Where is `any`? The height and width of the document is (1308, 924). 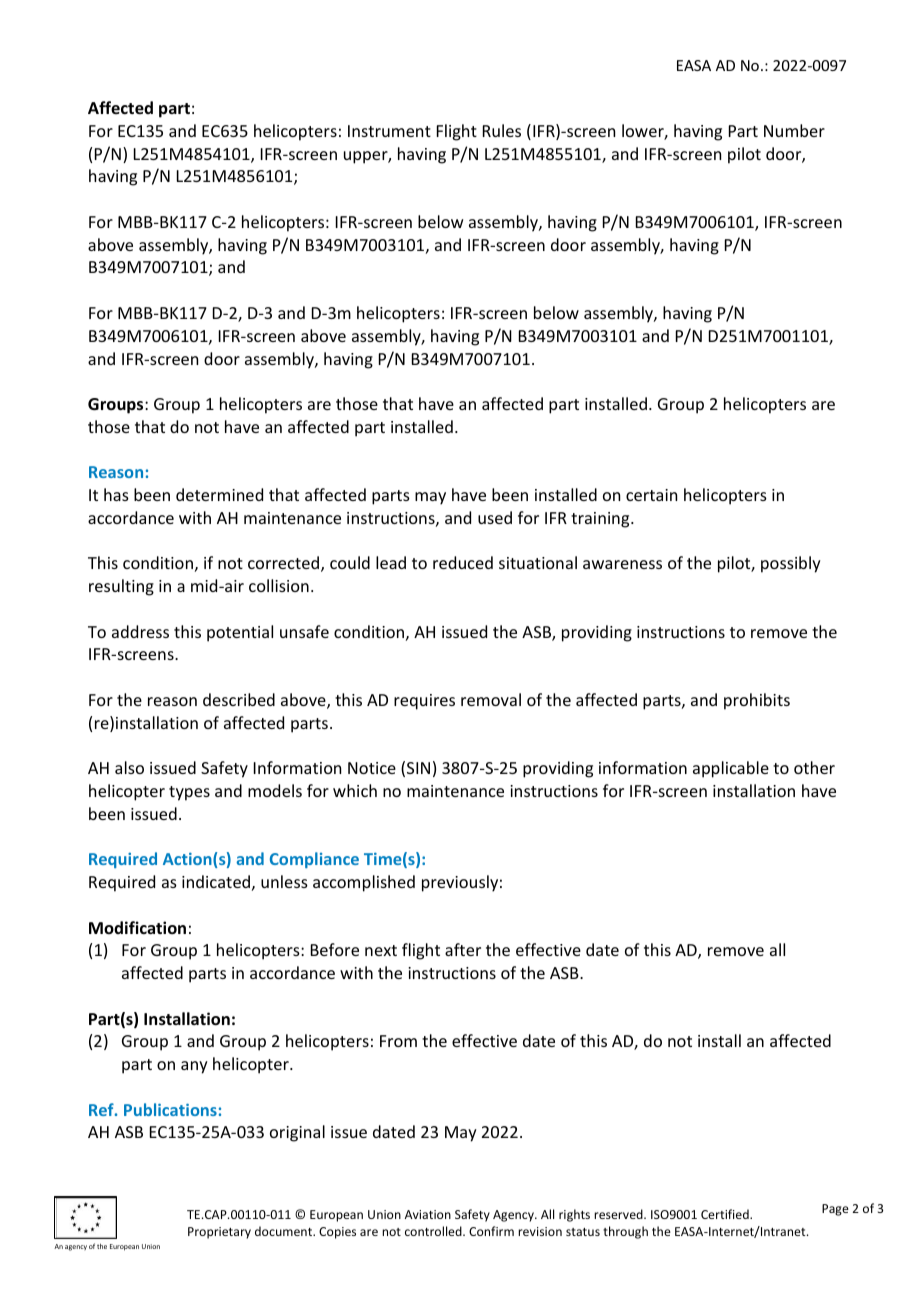 any is located at coordinates (194, 1067).
